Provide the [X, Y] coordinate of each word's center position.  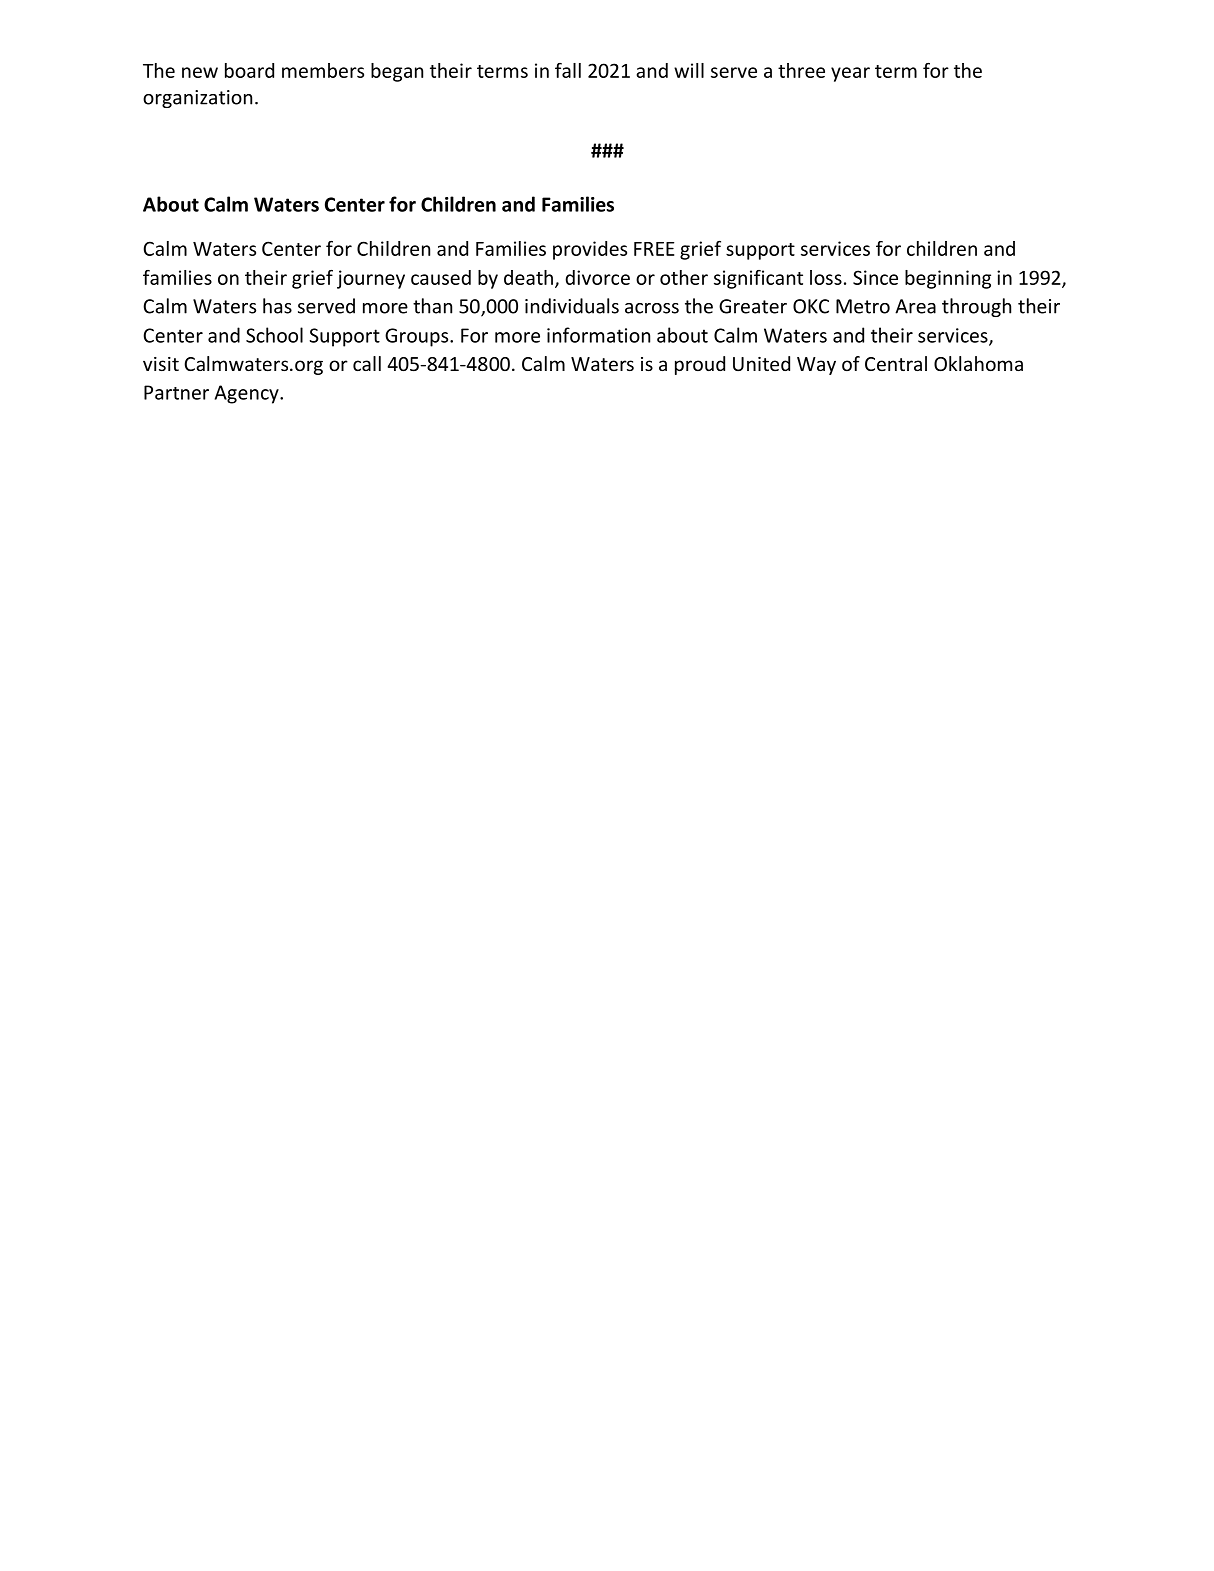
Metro [863, 306]
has [277, 306]
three [801, 70]
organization [197, 99]
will [689, 70]
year [850, 74]
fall [568, 70]
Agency [248, 394]
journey [371, 279]
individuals [572, 306]
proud [700, 365]
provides [590, 250]
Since [875, 277]
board [249, 70]
